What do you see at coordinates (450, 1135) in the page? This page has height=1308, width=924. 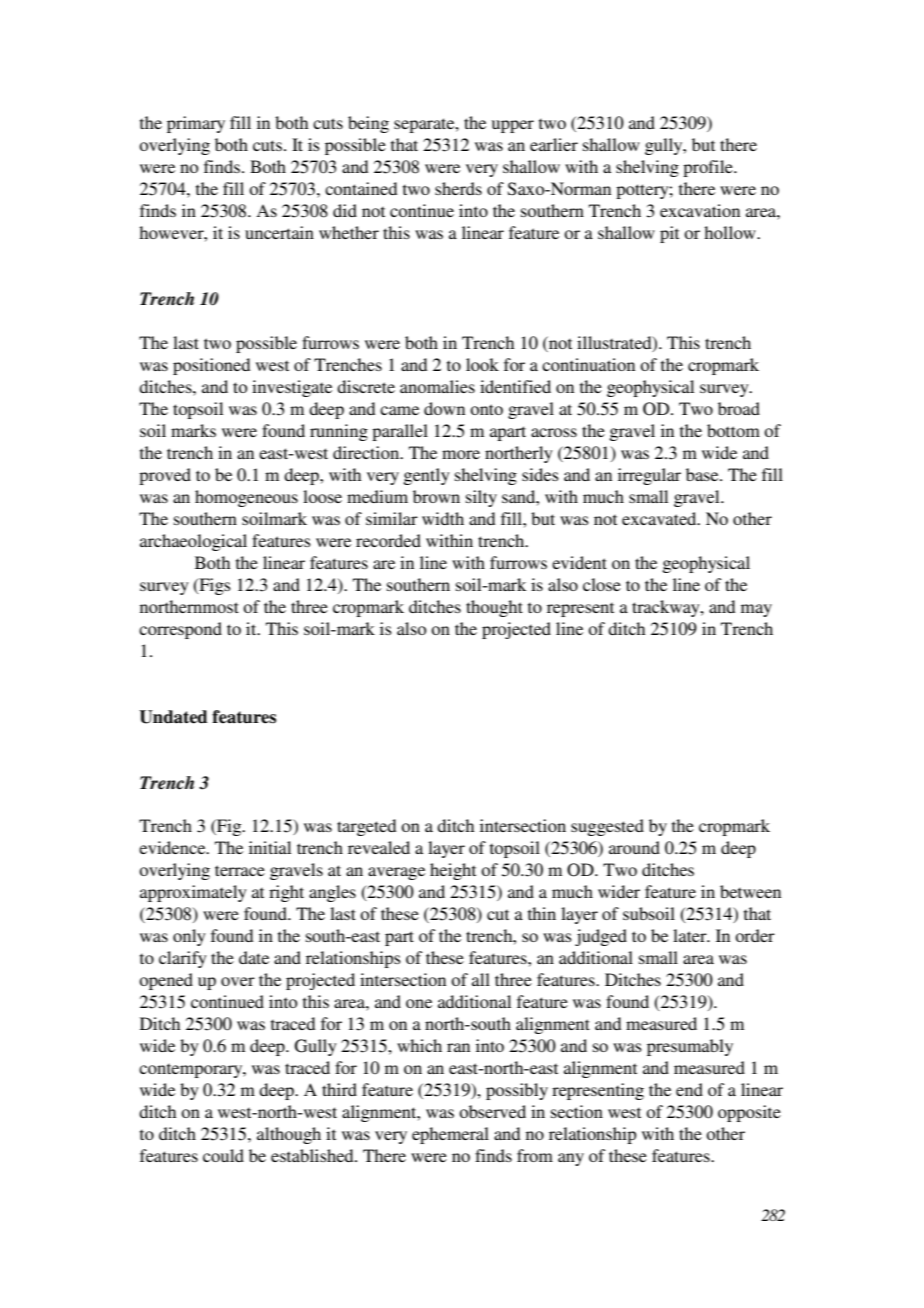 I see `ephemeral` at bounding box center [450, 1135].
